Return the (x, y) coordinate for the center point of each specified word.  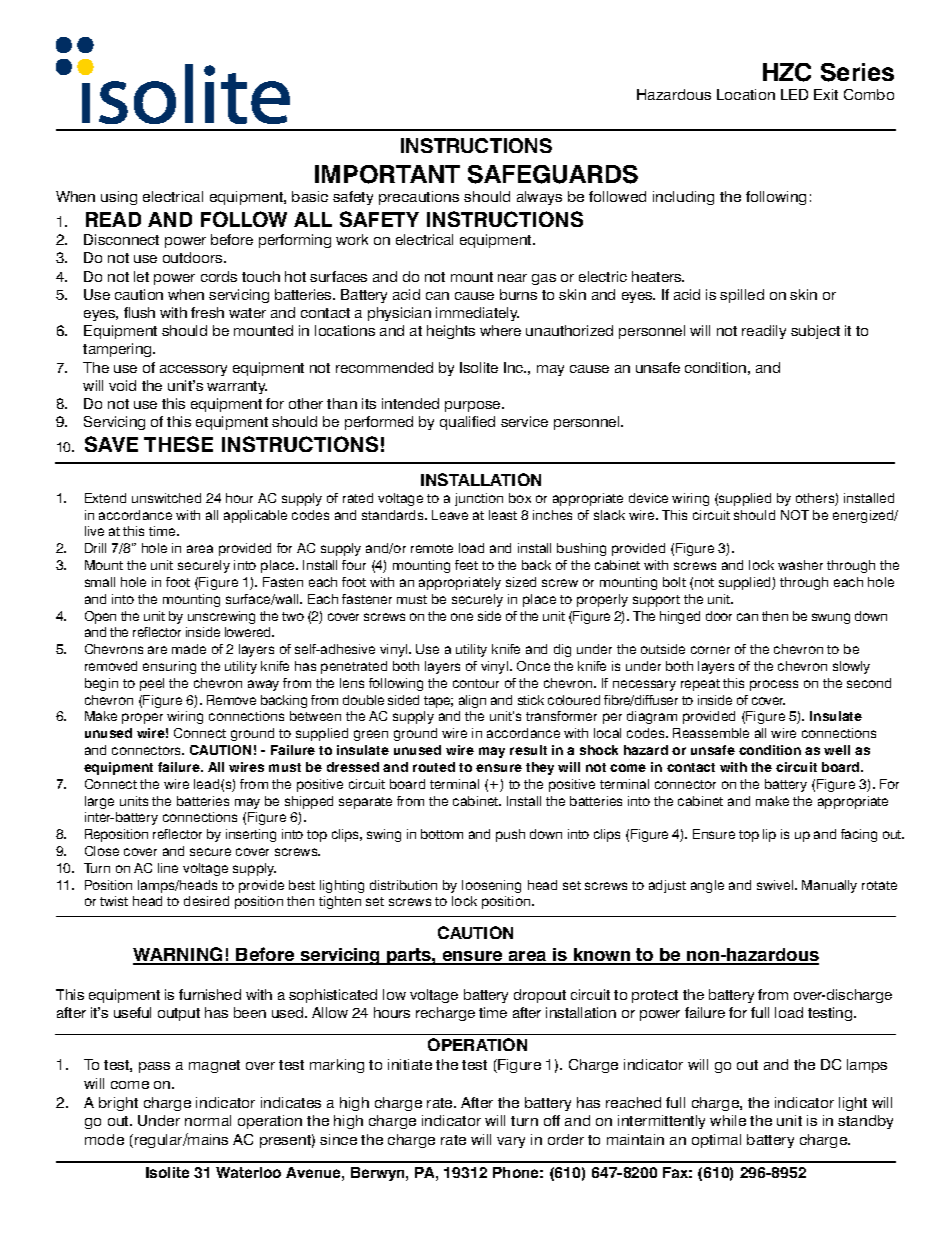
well (837, 750)
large (99, 802)
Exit (826, 94)
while (728, 1120)
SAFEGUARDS (553, 174)
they (540, 768)
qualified (467, 423)
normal (208, 1120)
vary (511, 1142)
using (119, 198)
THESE (178, 444)
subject (815, 332)
